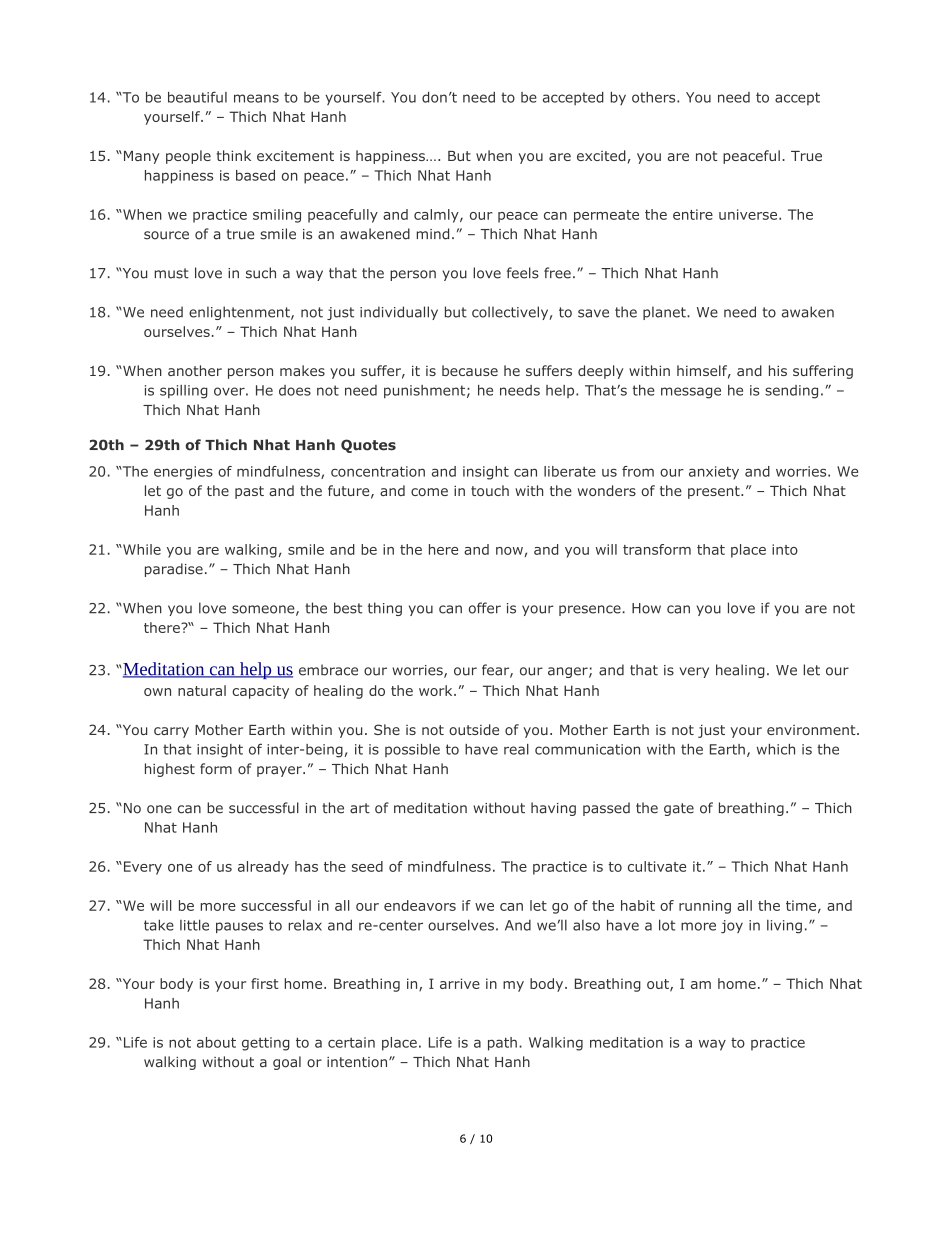 This image has height=1233, width=952. Describe the element at coordinates (502, 1044) in the image. I see `path` at that location.
